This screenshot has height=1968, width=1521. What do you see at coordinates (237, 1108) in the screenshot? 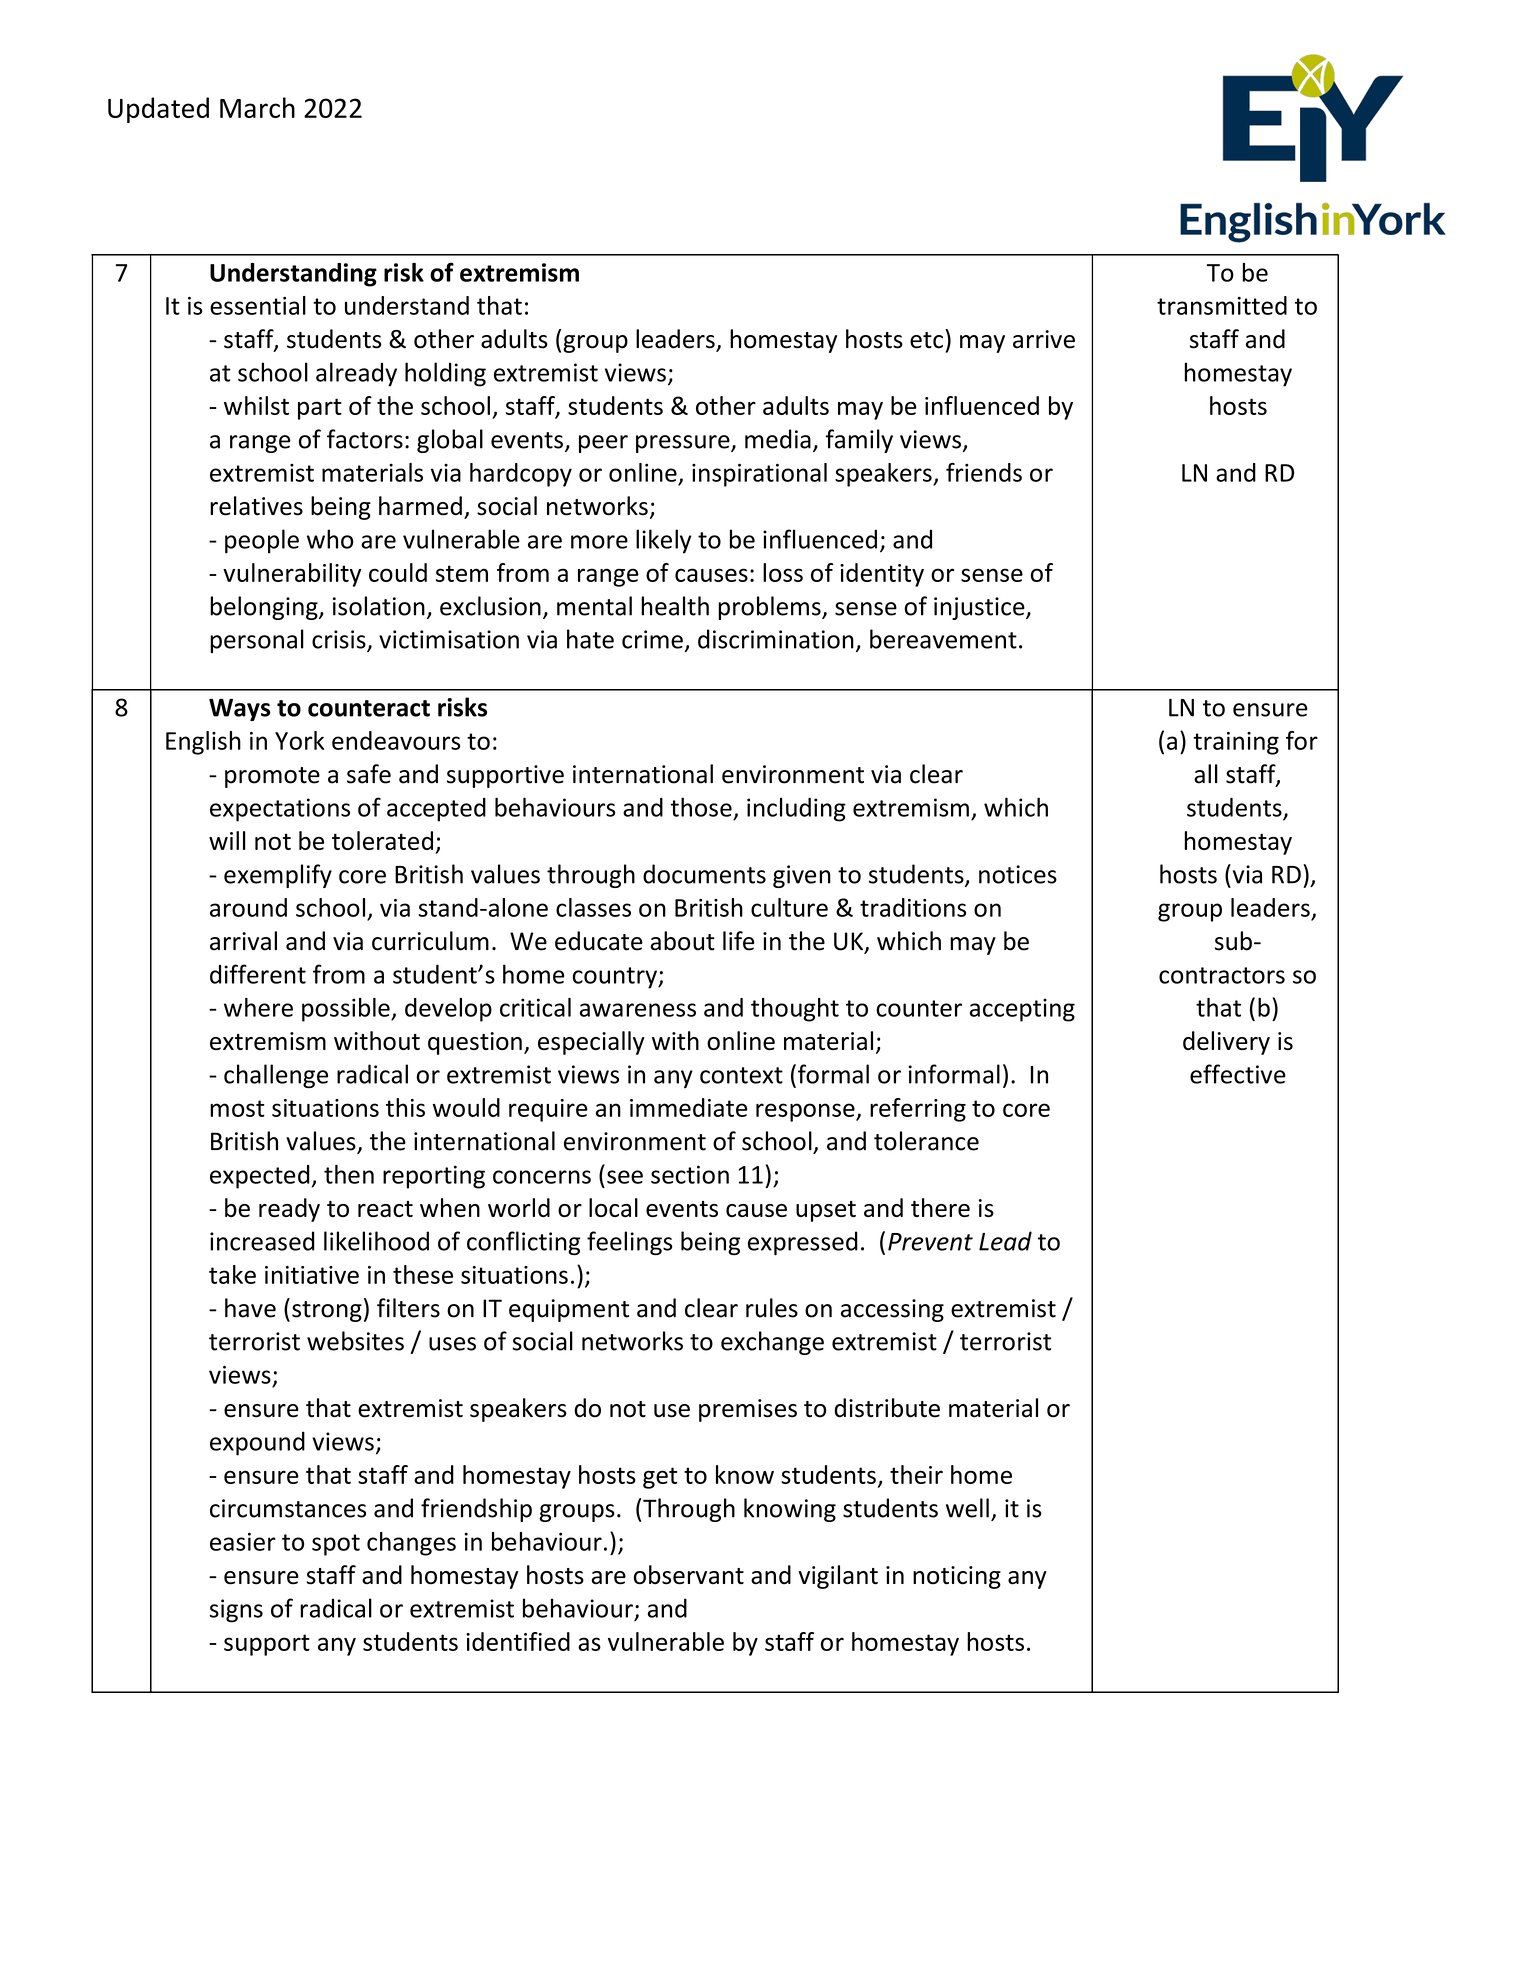
I see `most` at bounding box center [237, 1108].
